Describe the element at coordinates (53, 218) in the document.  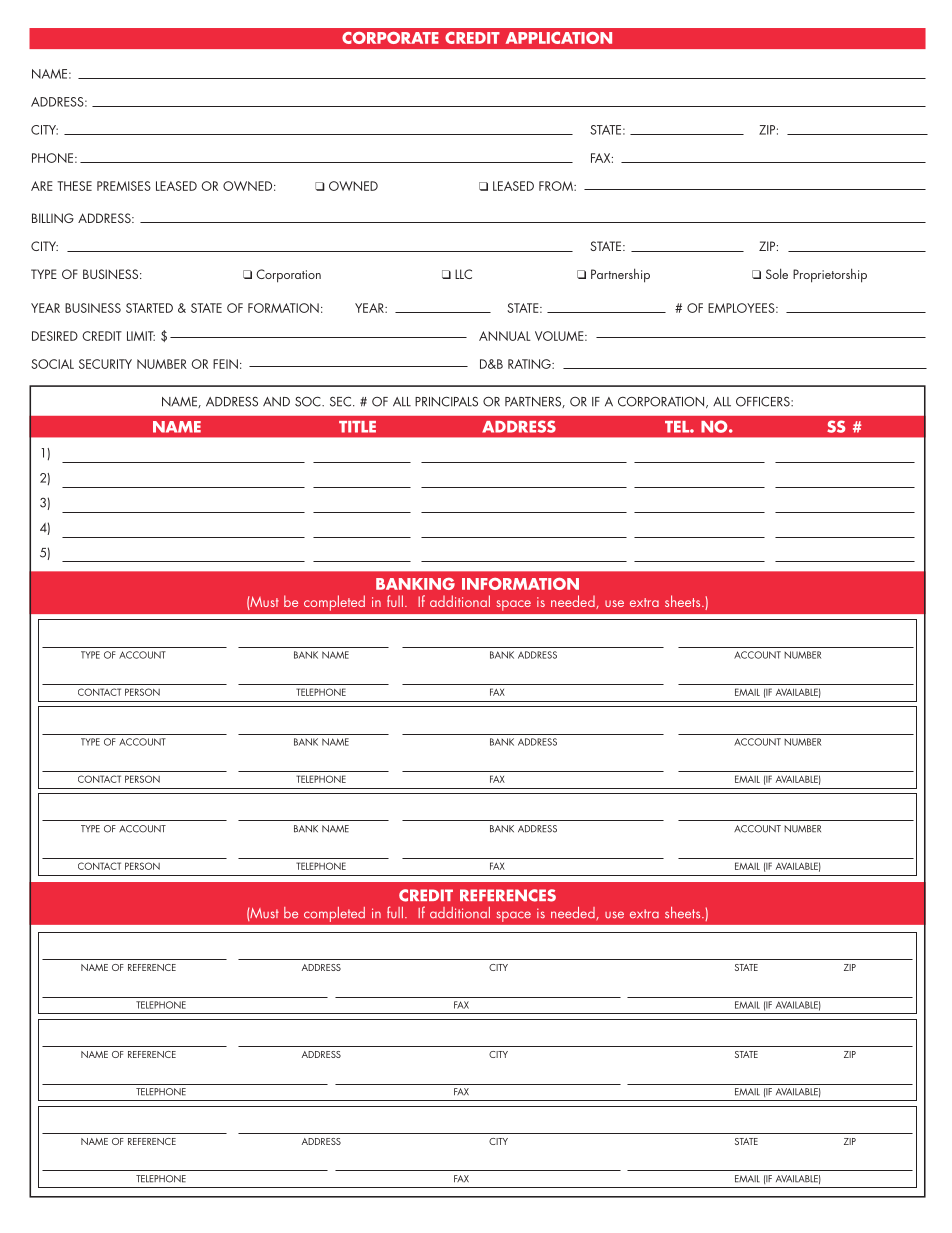
I see `BILLING` at that location.
